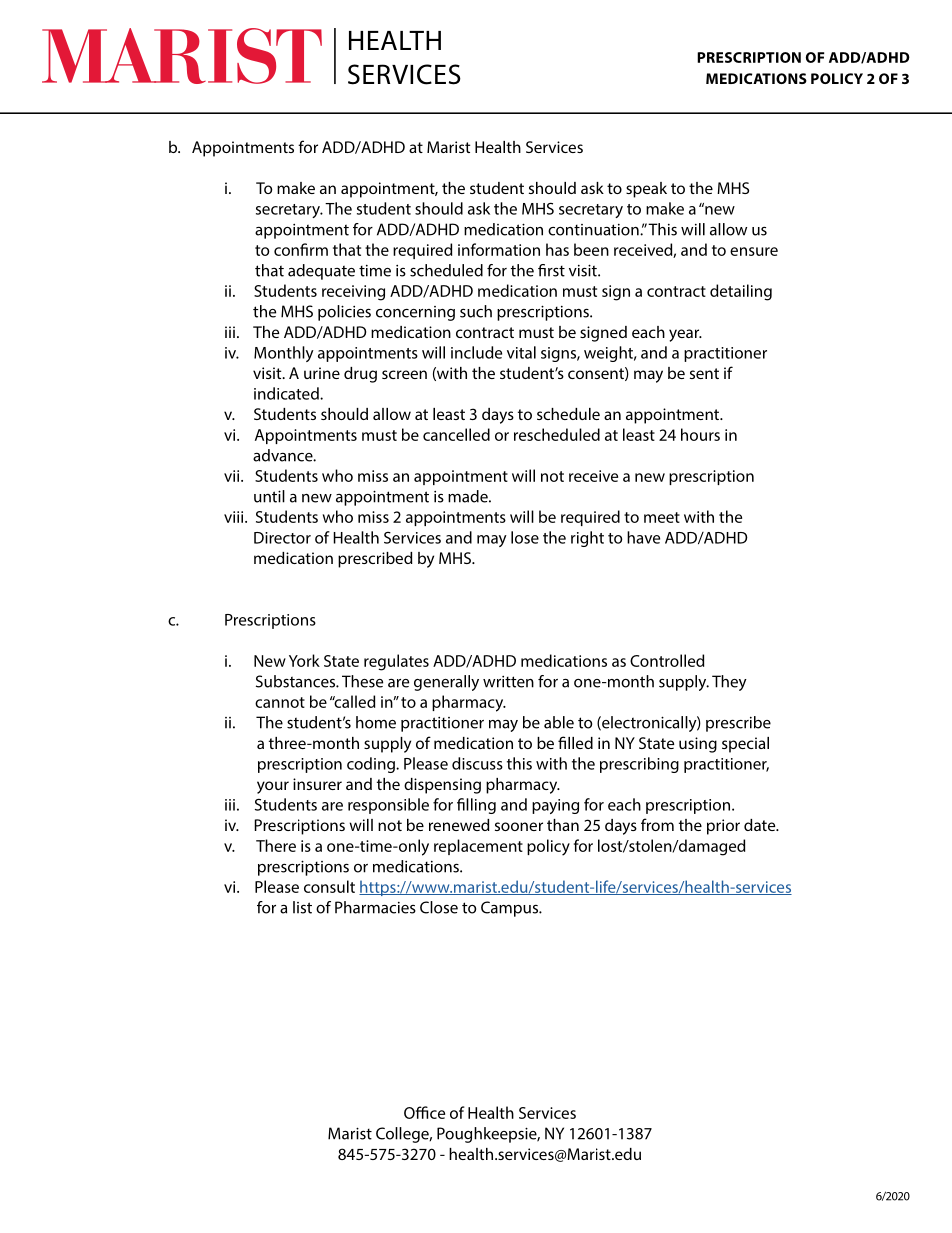  I want to click on have, so click(643, 537).
